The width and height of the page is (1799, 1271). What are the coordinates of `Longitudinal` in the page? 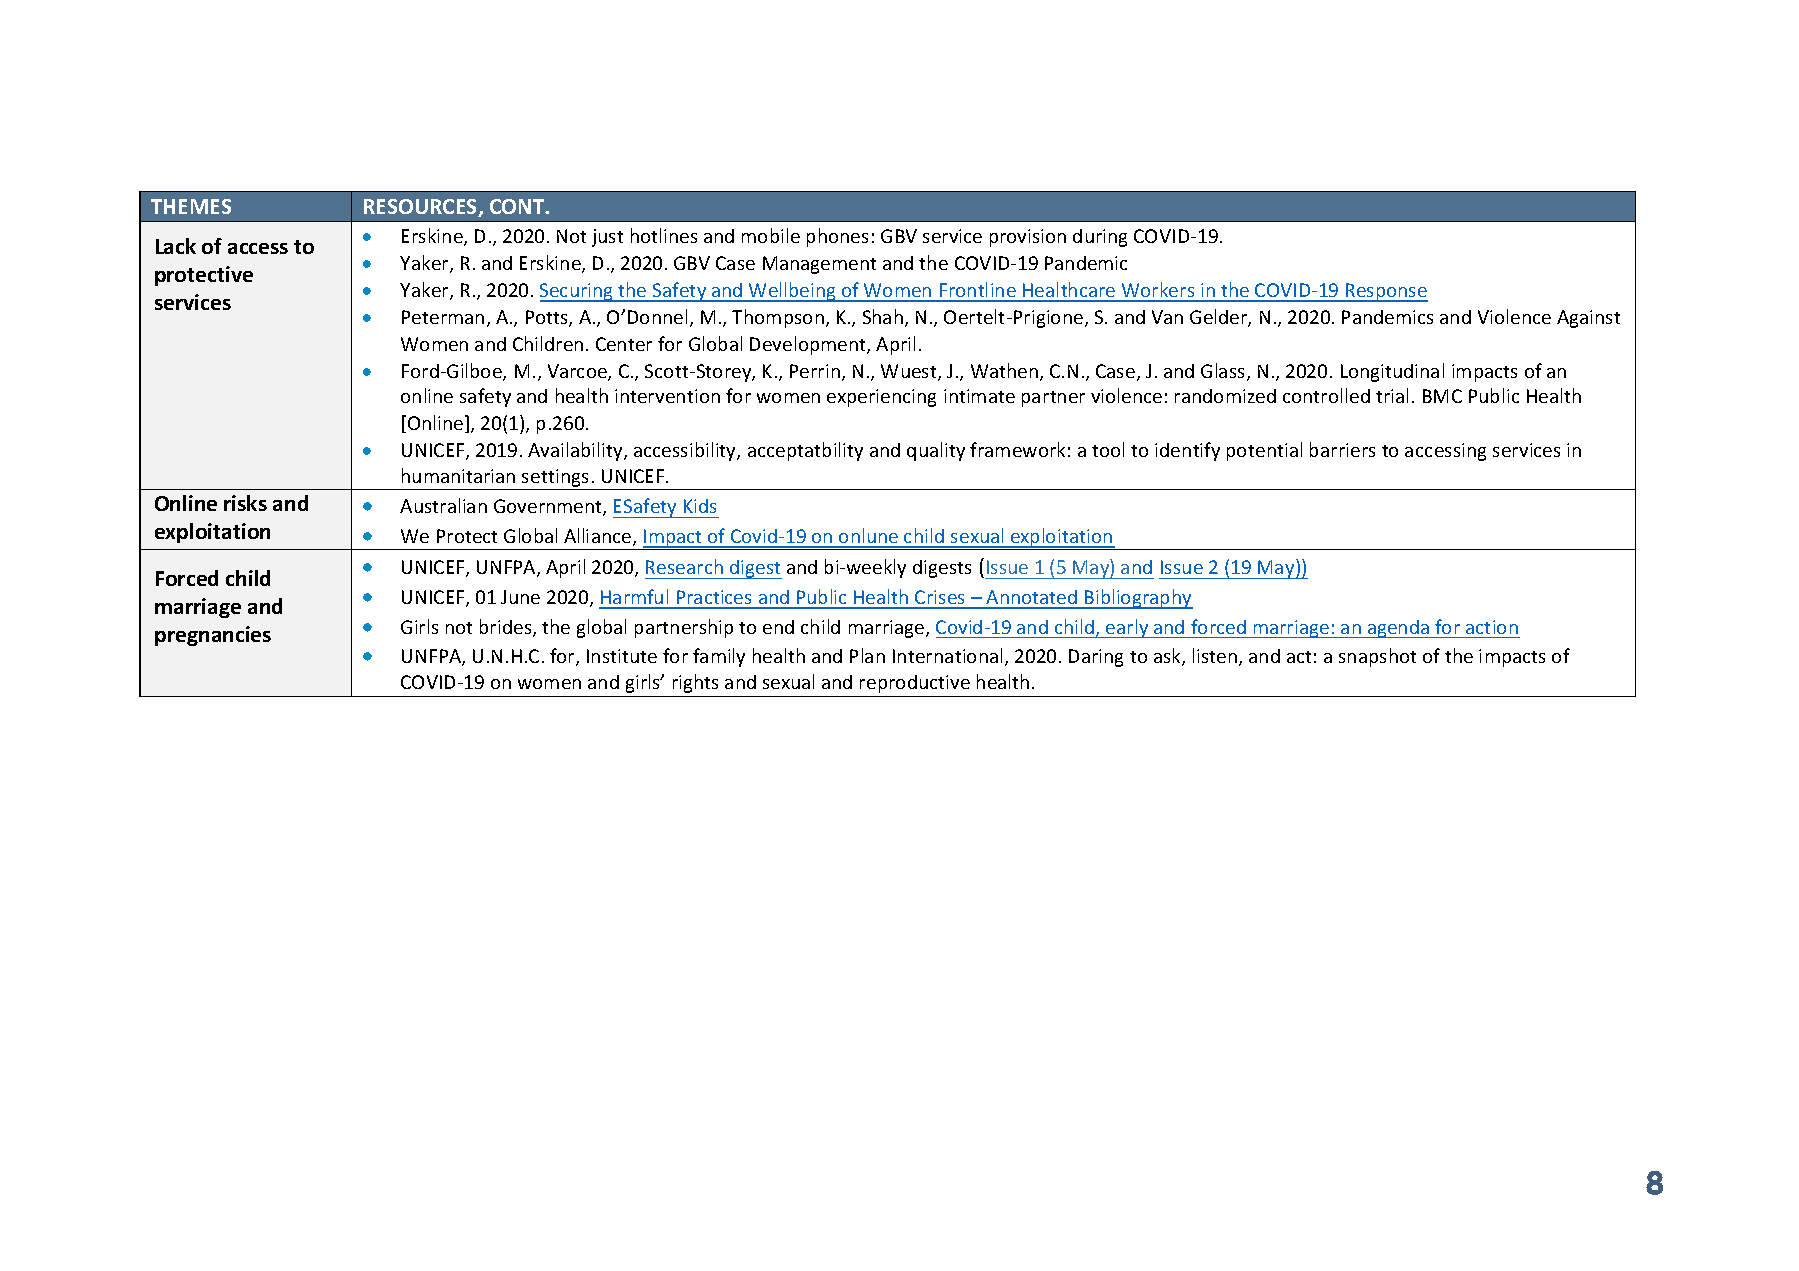 It's located at (1392, 372).
